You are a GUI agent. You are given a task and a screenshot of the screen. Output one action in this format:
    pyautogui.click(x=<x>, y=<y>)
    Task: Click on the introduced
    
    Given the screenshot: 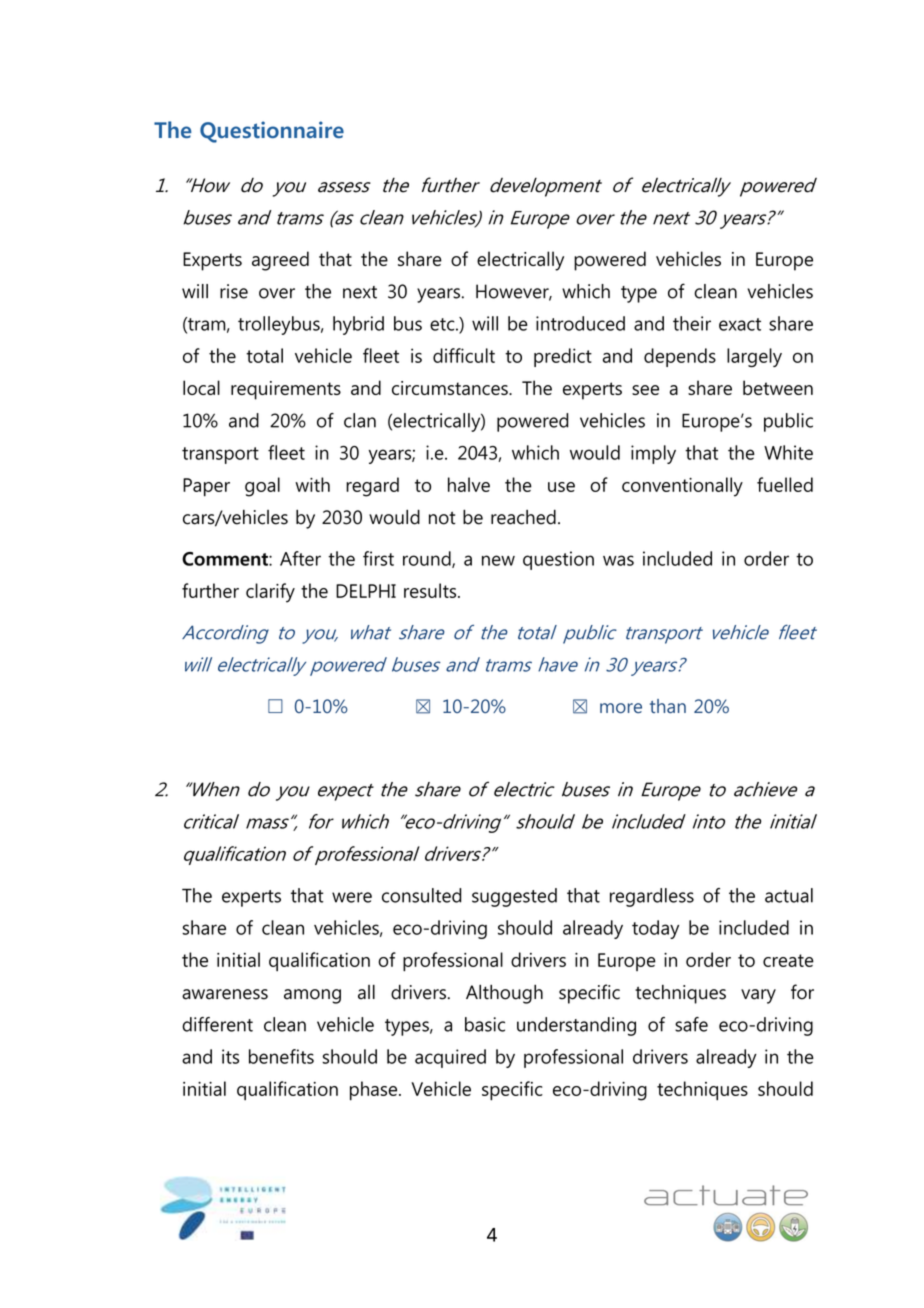 What is the action you would take?
    pyautogui.click(x=580, y=323)
